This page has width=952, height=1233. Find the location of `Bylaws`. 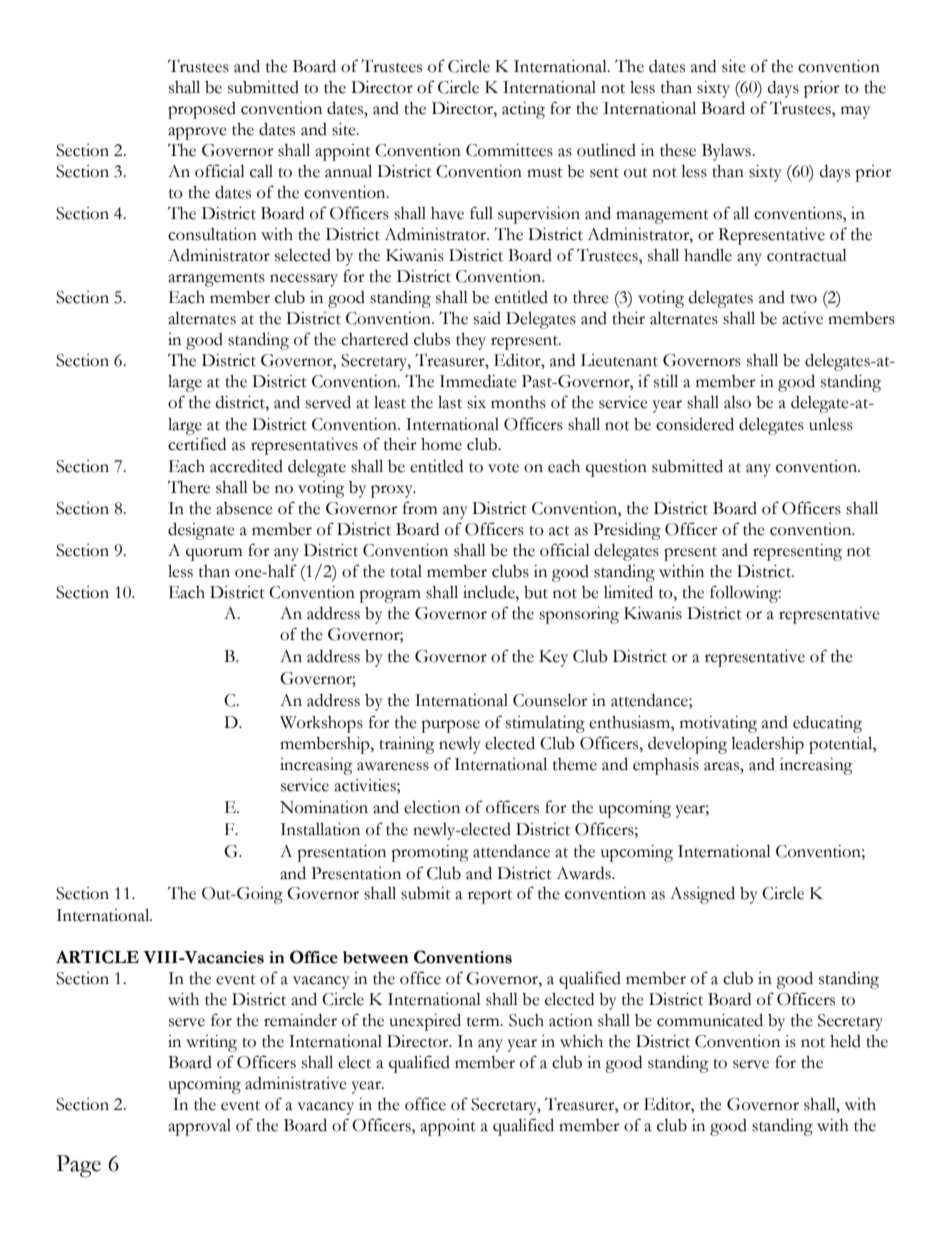

Bylaws is located at coordinates (727, 152).
